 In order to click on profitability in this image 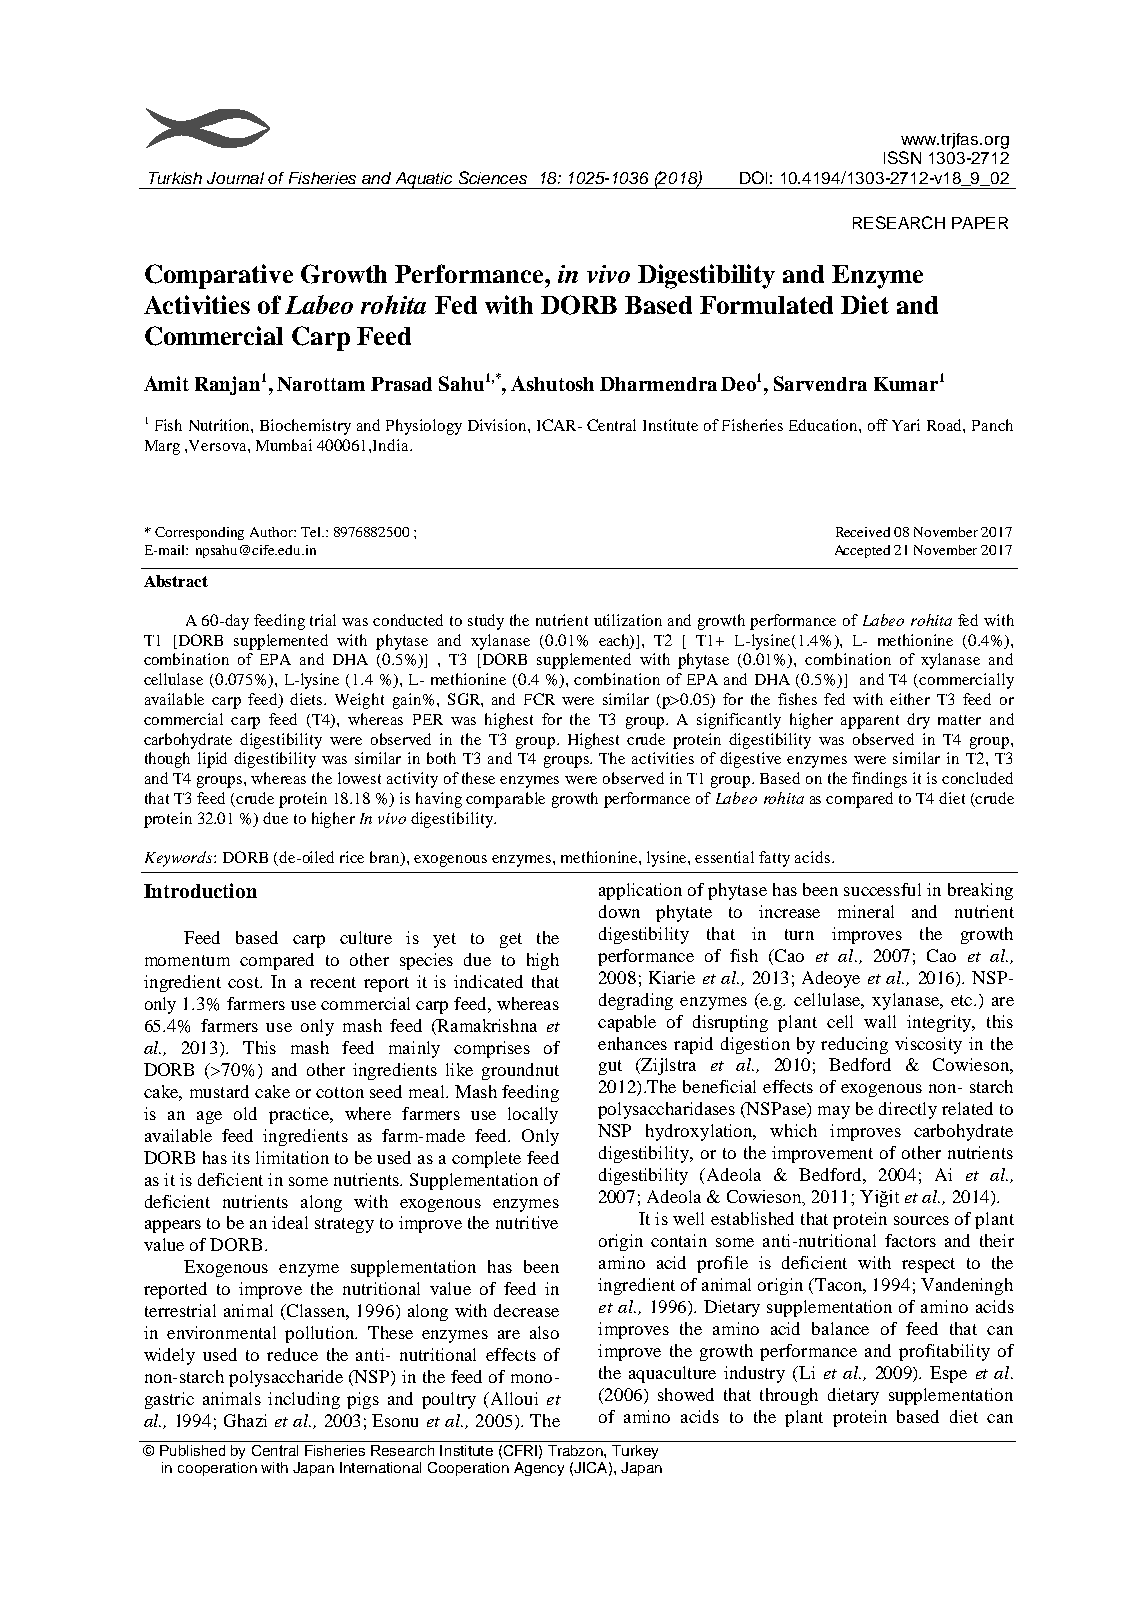, I will do `click(944, 1352)`.
